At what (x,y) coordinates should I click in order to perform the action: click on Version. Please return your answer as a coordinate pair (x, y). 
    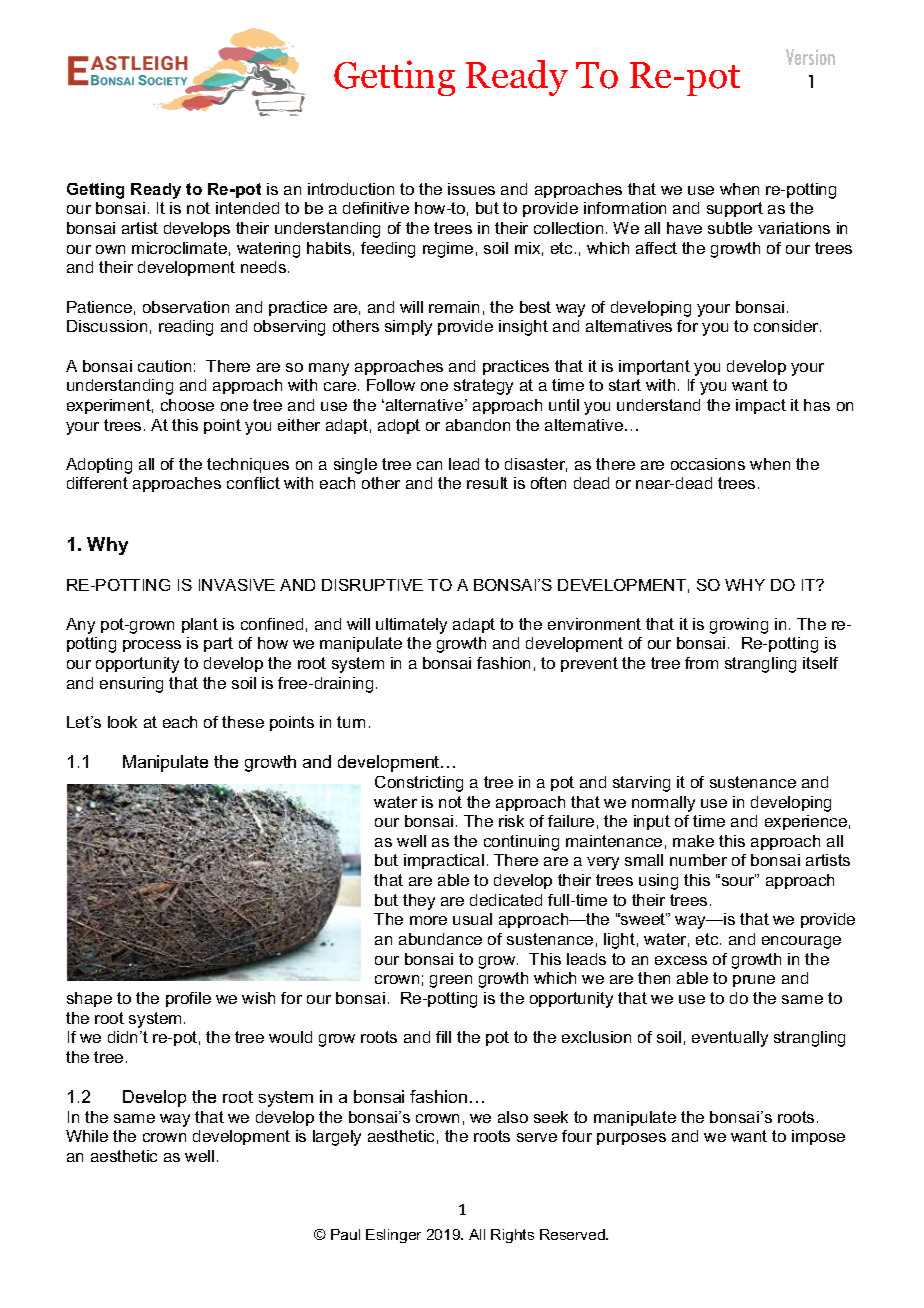
    Looking at the image, I should click on (810, 57).
